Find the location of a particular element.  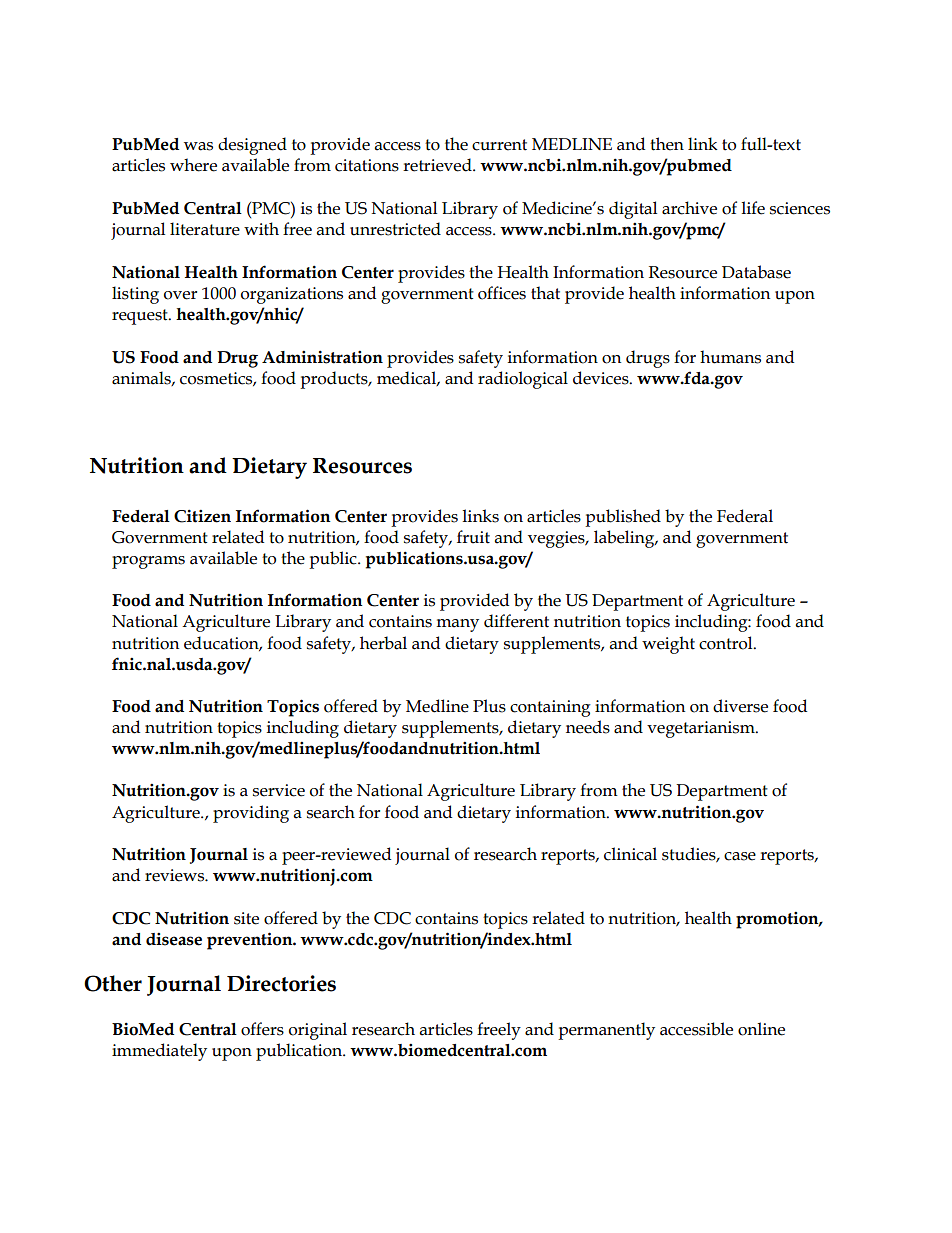

containing is located at coordinates (550, 708).
